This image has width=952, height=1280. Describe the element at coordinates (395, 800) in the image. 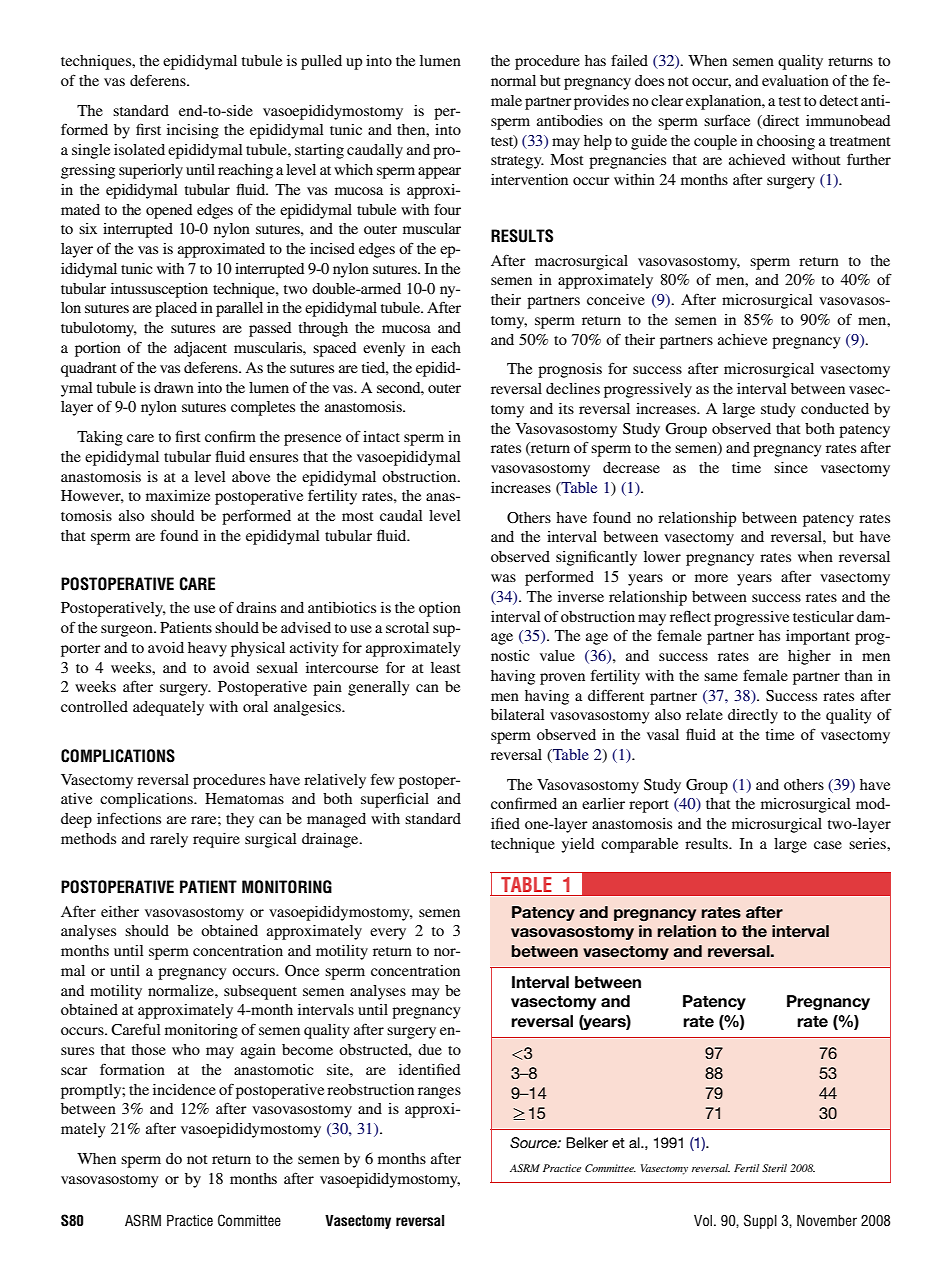

I see `superficial` at that location.
